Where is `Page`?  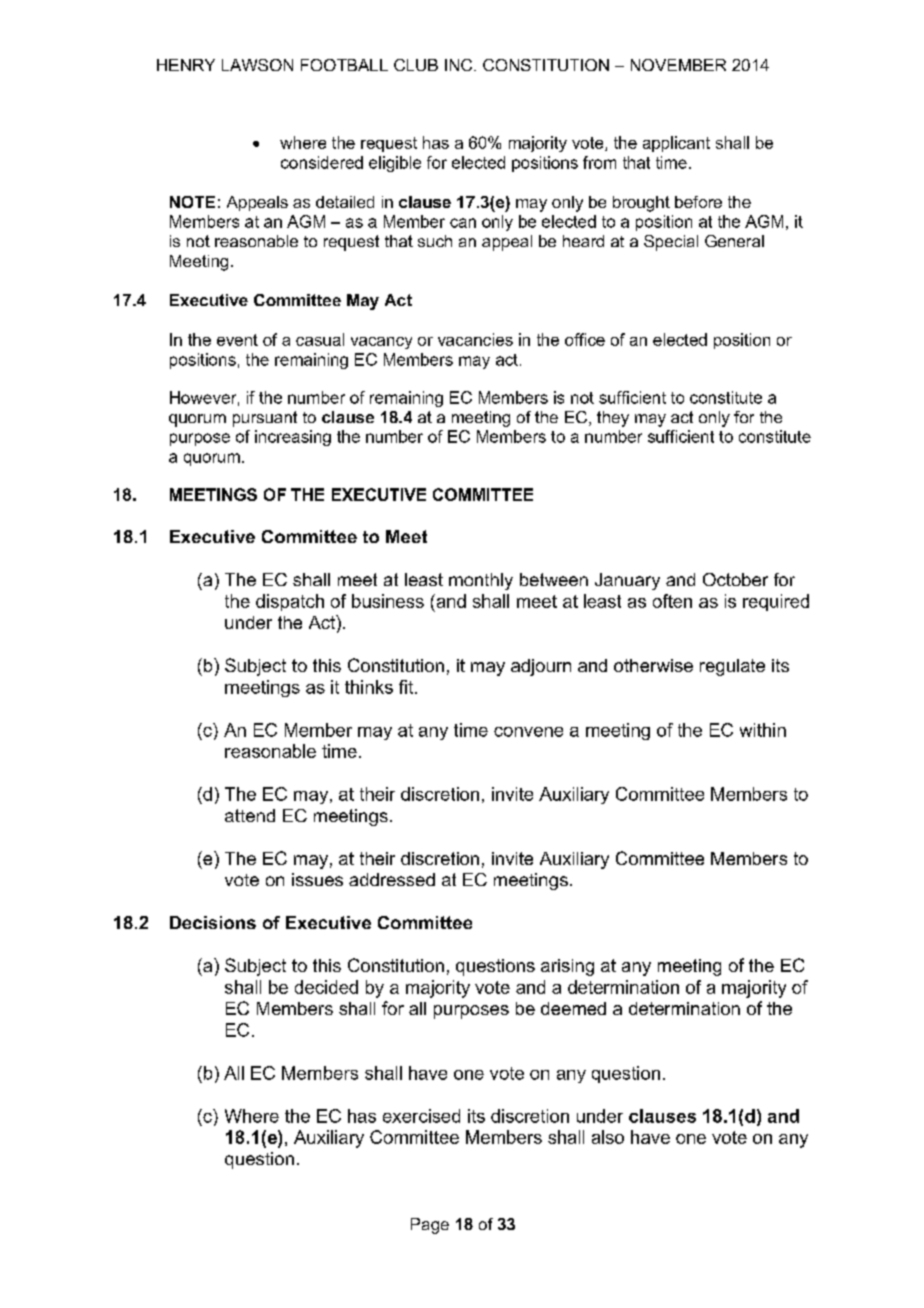
Page is located at coordinates (430, 1226).
